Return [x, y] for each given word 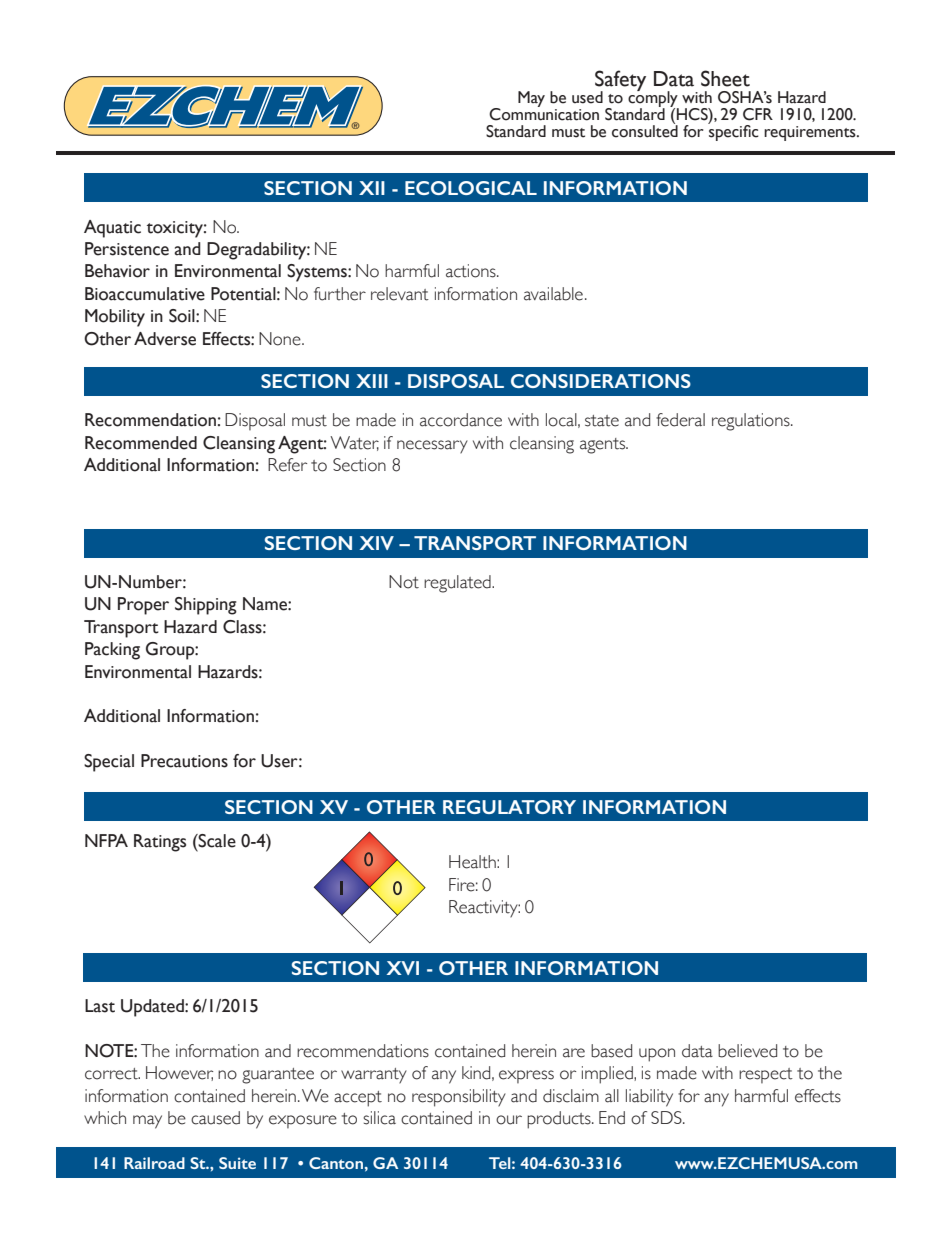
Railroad [154, 1163]
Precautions [184, 761]
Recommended [141, 443]
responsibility [459, 1098]
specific [733, 132]
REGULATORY [509, 807]
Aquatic [112, 229]
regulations [752, 422]
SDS [667, 1117]
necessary [432, 447]
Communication [544, 113]
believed [747, 1051]
